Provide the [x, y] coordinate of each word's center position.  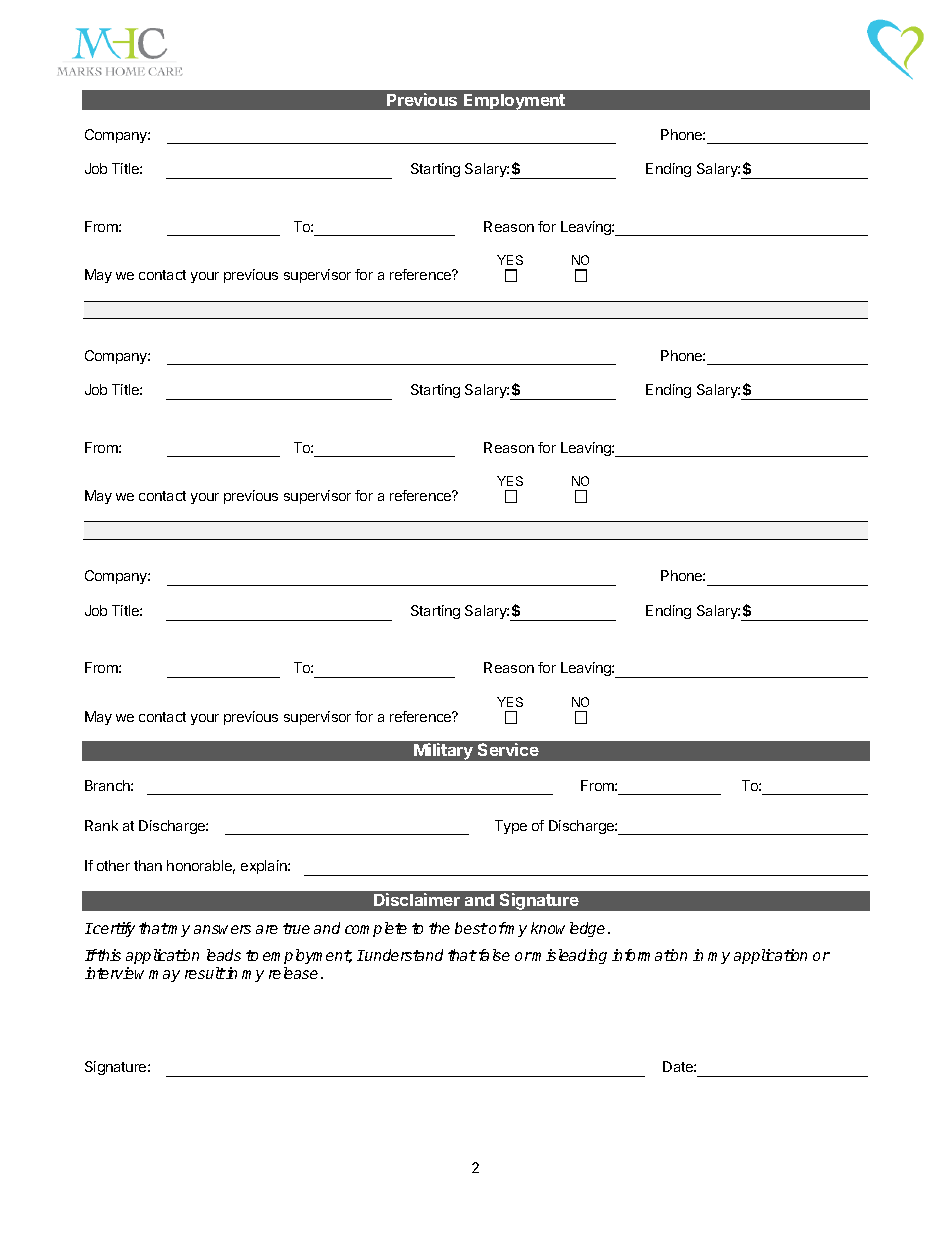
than [148, 865]
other [113, 865]
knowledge [568, 929]
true [296, 928]
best [471, 928]
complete [376, 929]
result [205, 973]
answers [222, 929]
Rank [101, 825]
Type [511, 827]
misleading [569, 956]
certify [113, 929]
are [267, 929]
